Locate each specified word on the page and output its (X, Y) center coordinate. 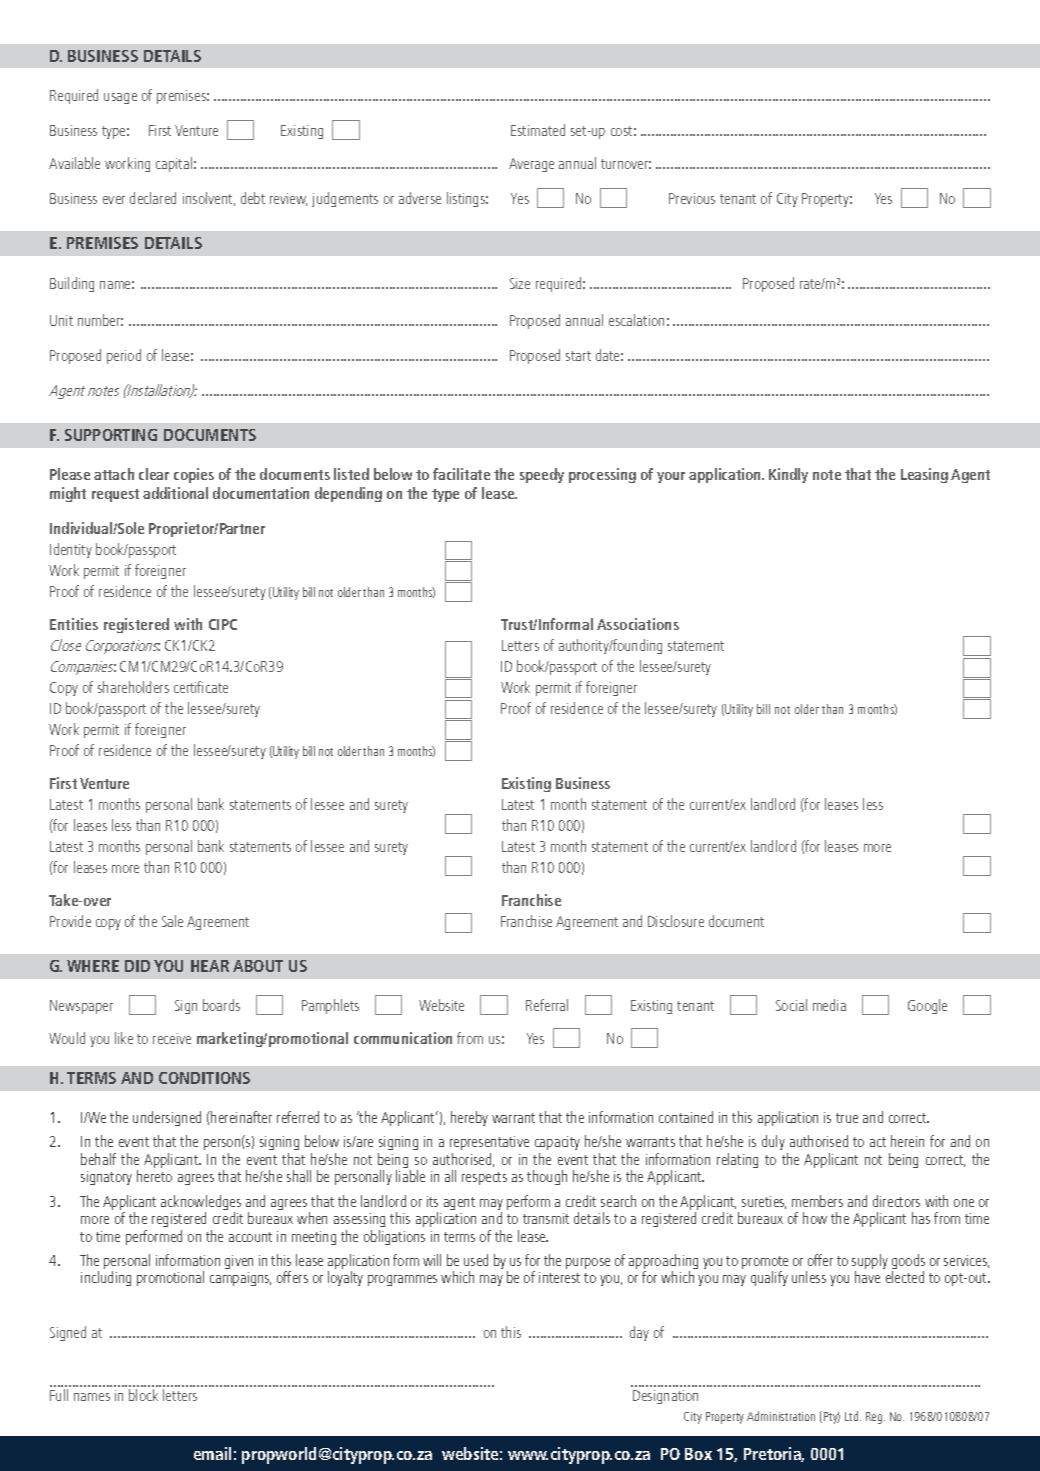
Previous (692, 198)
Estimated (538, 130)
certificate (201, 687)
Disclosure (676, 921)
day (639, 1333)
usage (120, 98)
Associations (638, 624)
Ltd (853, 1416)
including (106, 1278)
